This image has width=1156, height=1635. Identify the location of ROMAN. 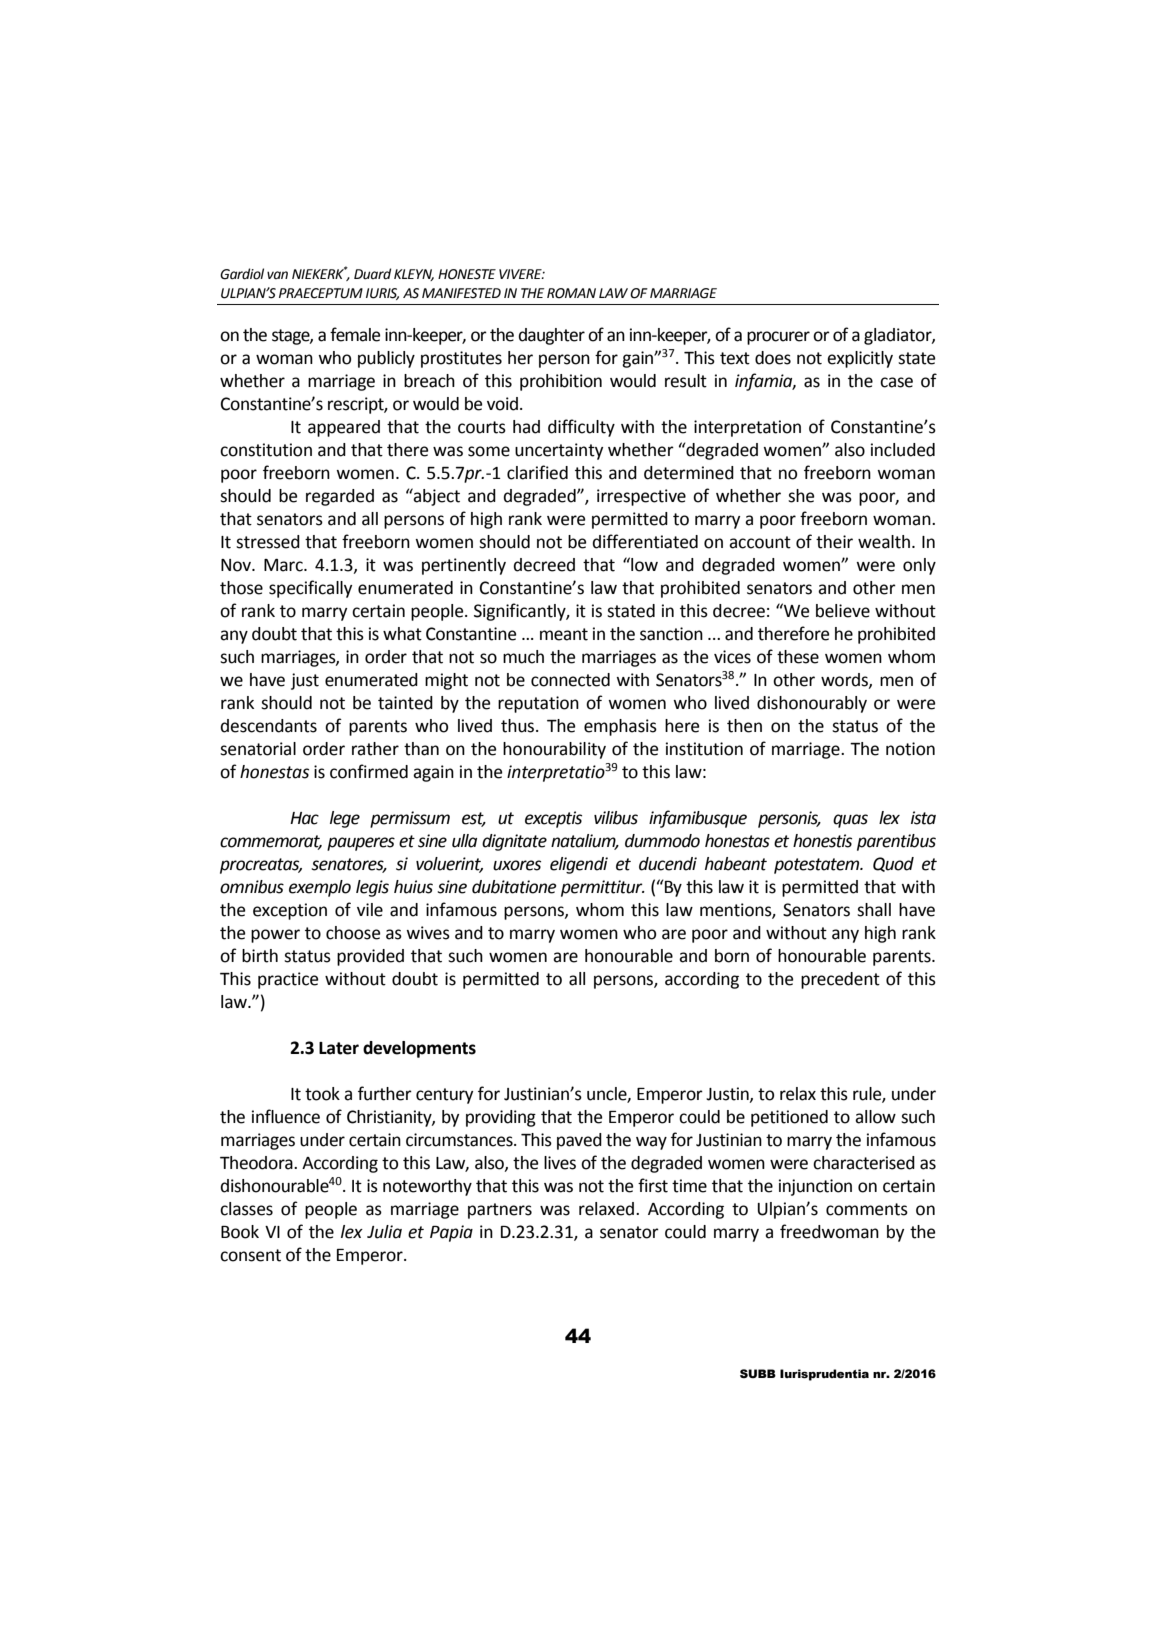
(571, 293).
